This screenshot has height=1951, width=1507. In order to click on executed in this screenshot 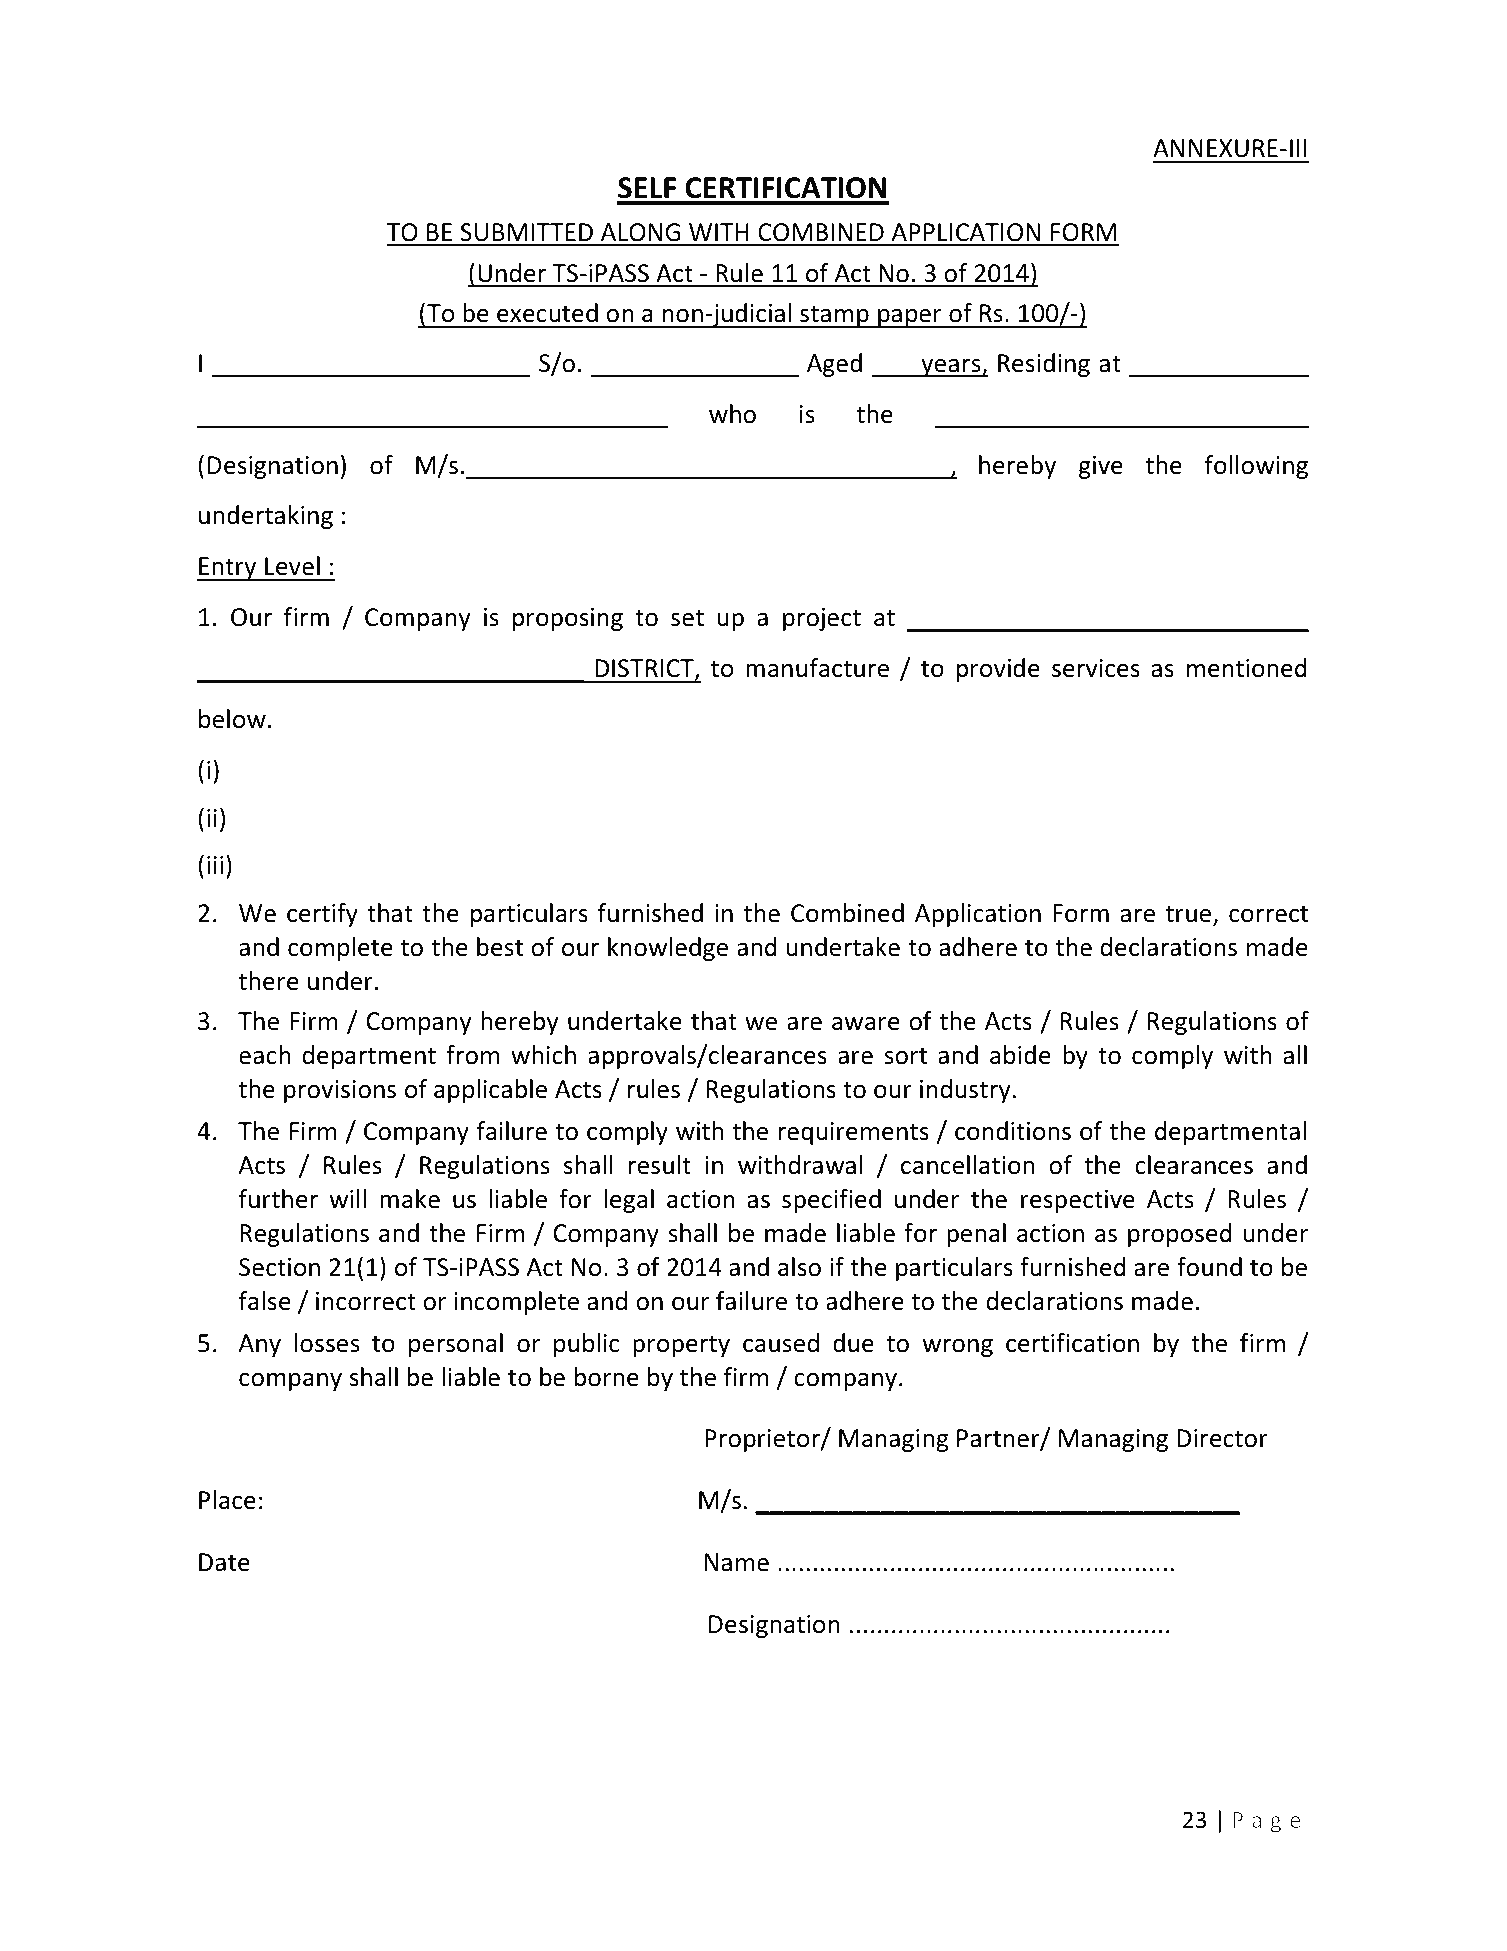, I will do `click(547, 313)`.
